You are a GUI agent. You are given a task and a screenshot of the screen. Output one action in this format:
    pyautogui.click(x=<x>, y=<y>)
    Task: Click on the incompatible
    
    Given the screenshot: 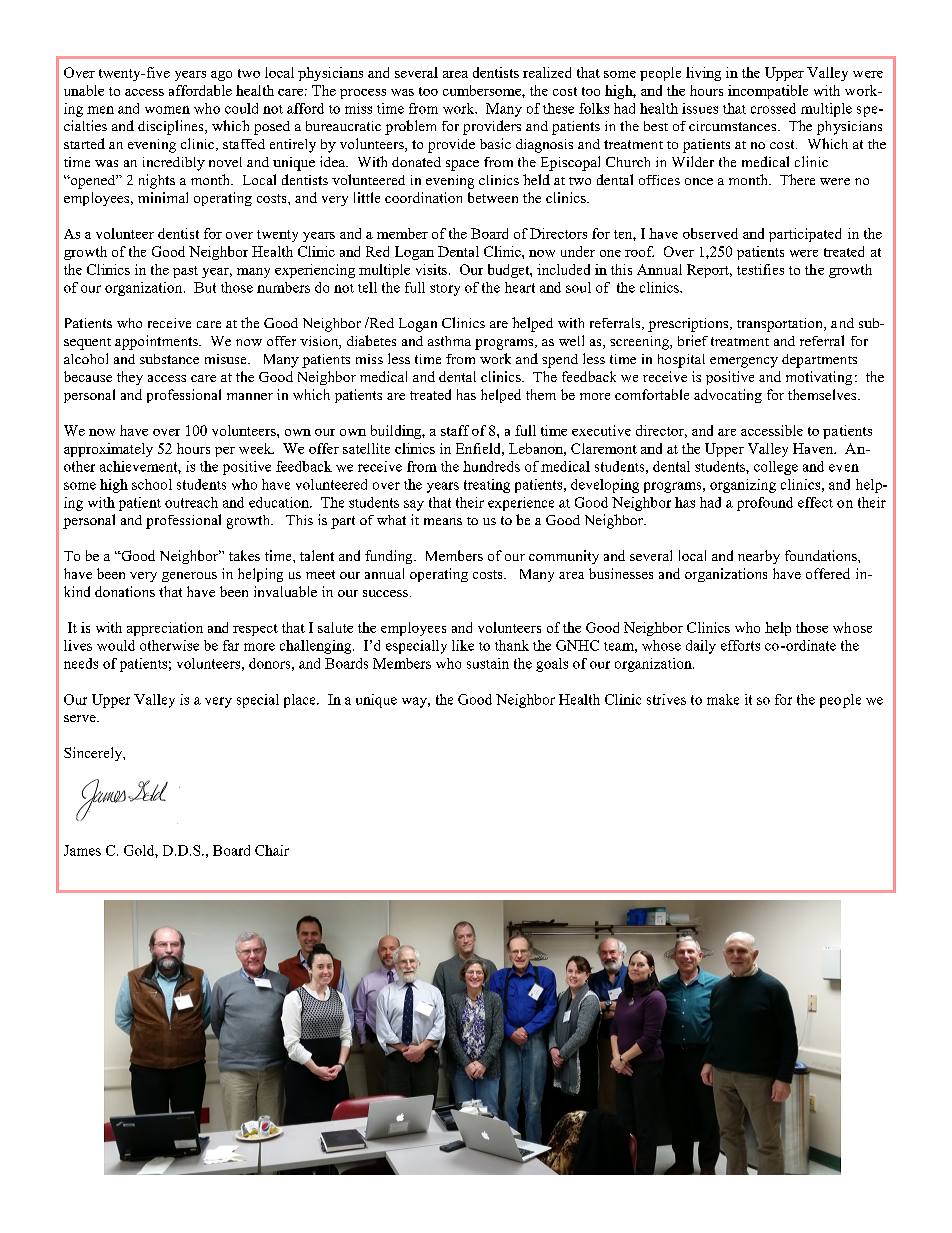 What is the action you would take?
    pyautogui.click(x=768, y=92)
